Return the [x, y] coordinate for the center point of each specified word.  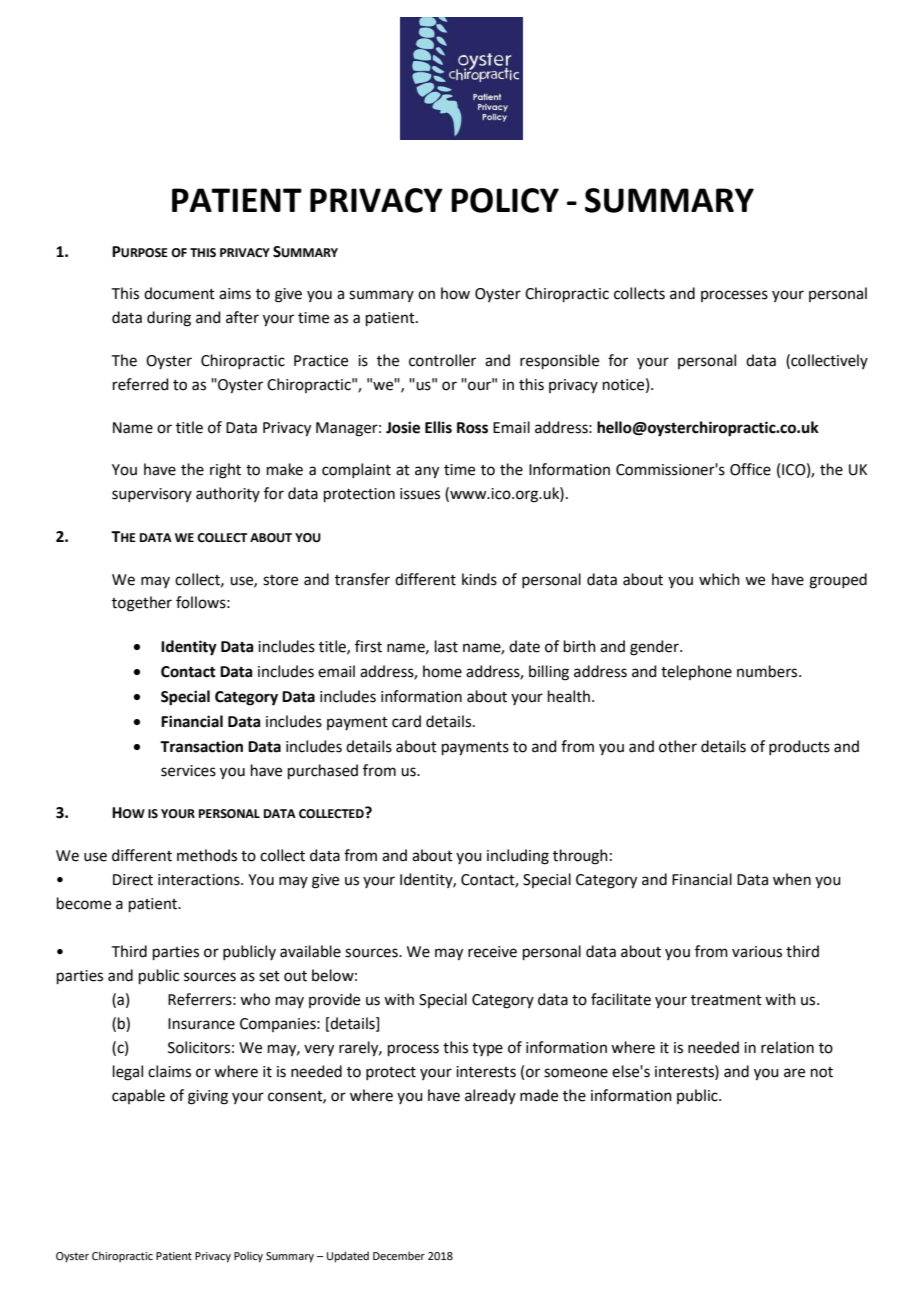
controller [442, 360]
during [169, 319]
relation [787, 1047]
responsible [559, 361]
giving [208, 1097]
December [399, 1255]
